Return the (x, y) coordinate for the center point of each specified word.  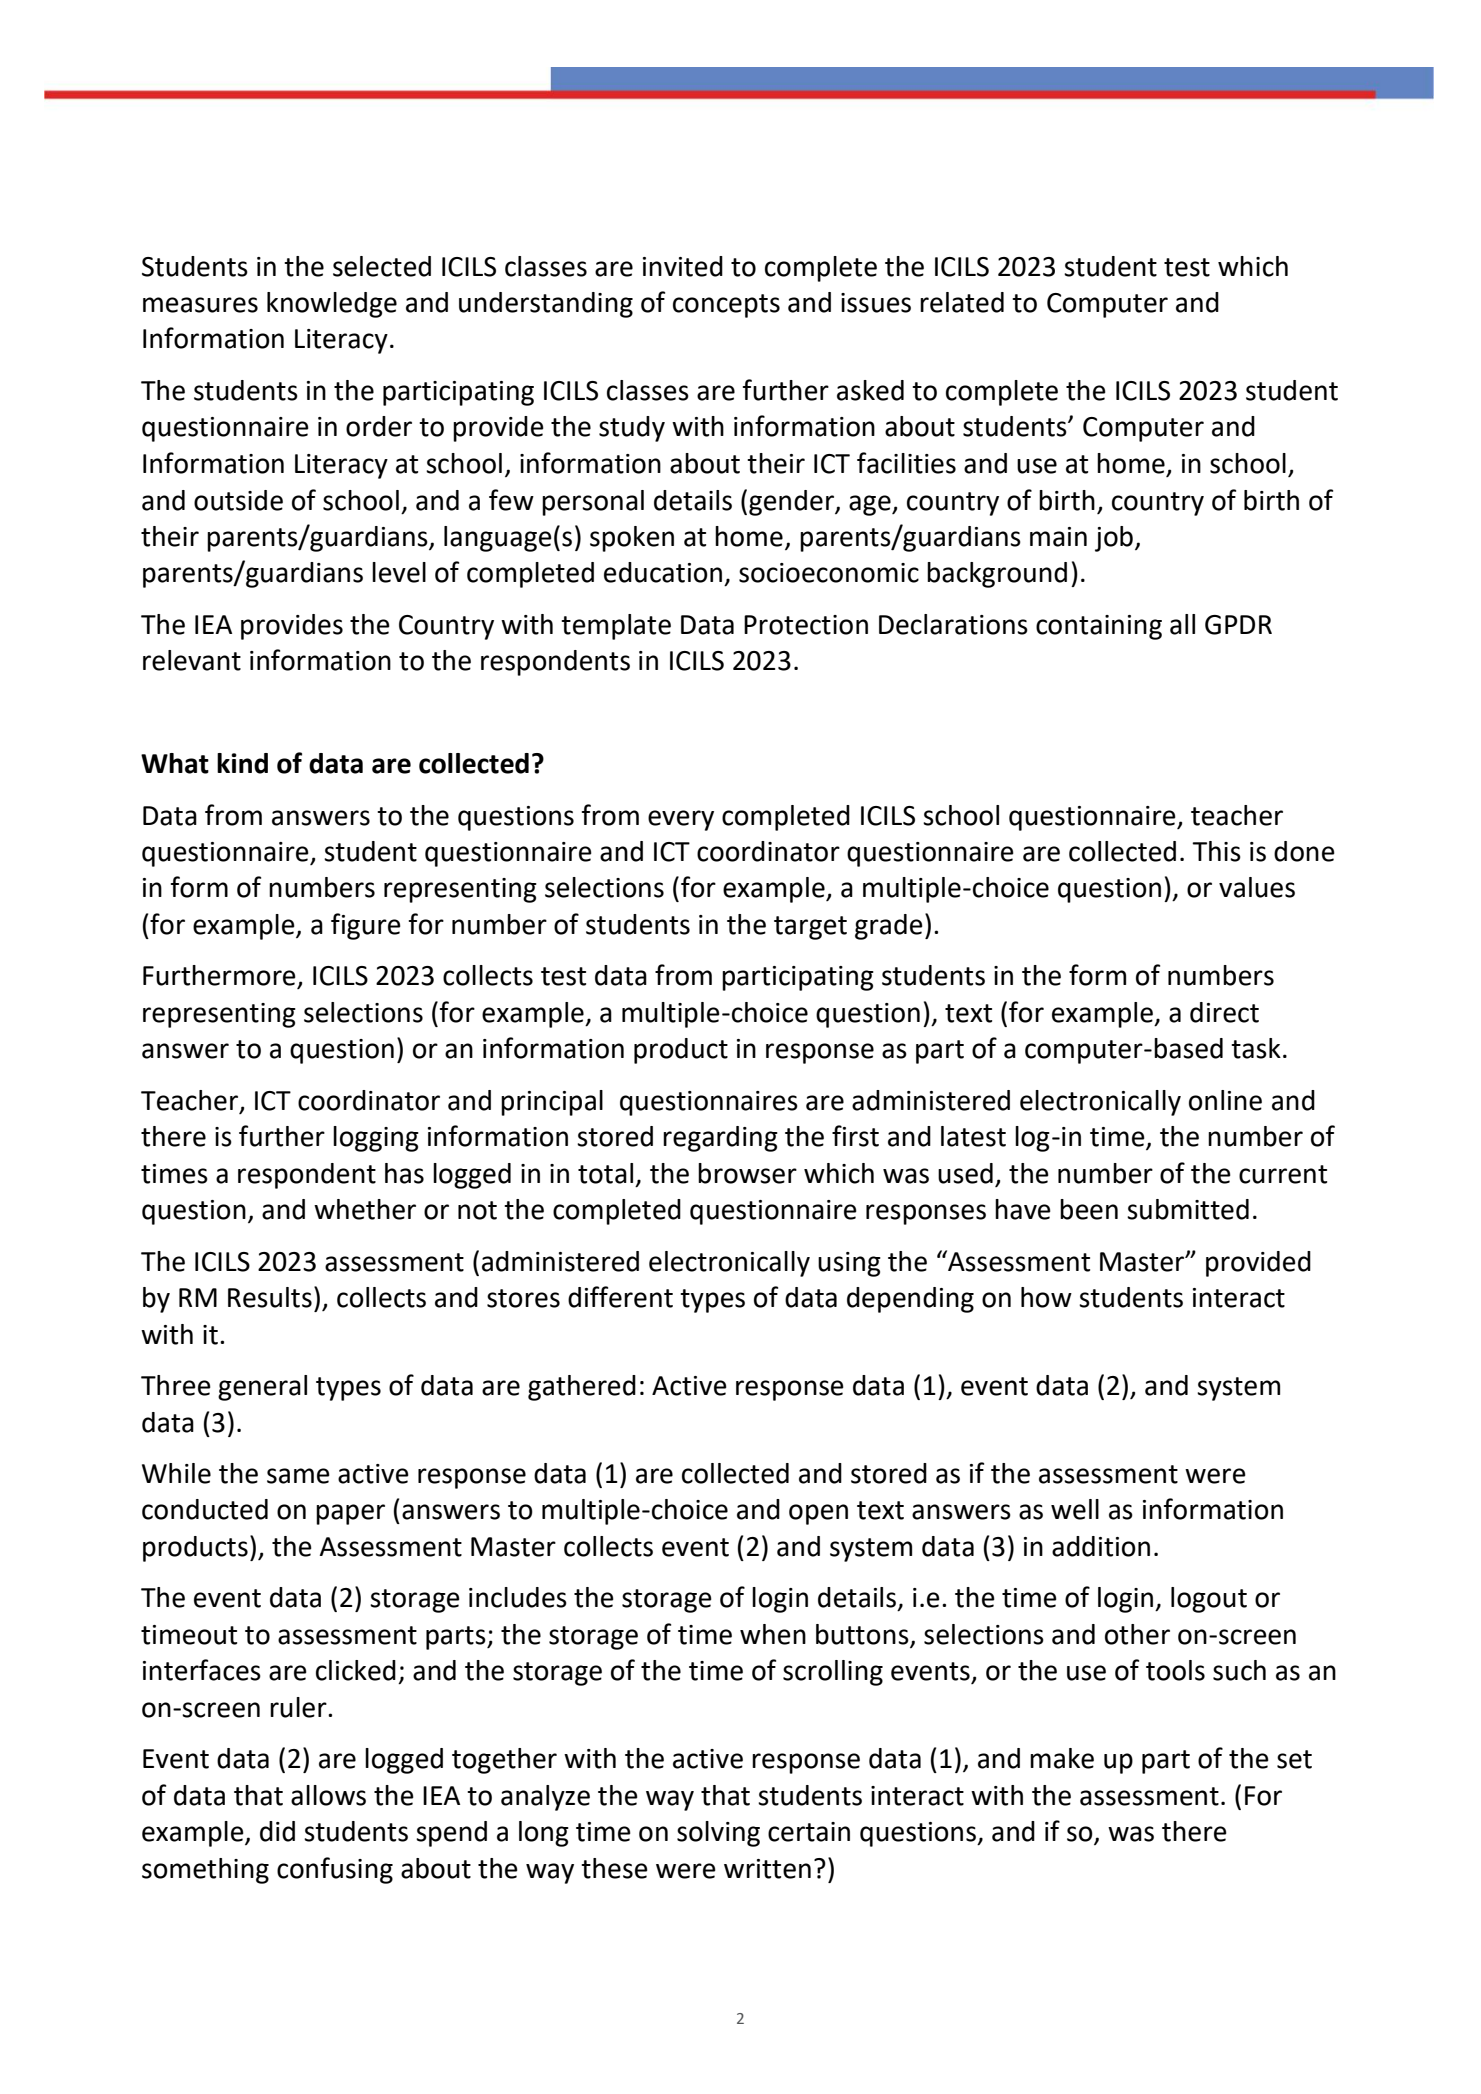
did (277, 1831)
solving (718, 1834)
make (1062, 1758)
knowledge (332, 305)
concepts (726, 306)
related (962, 302)
